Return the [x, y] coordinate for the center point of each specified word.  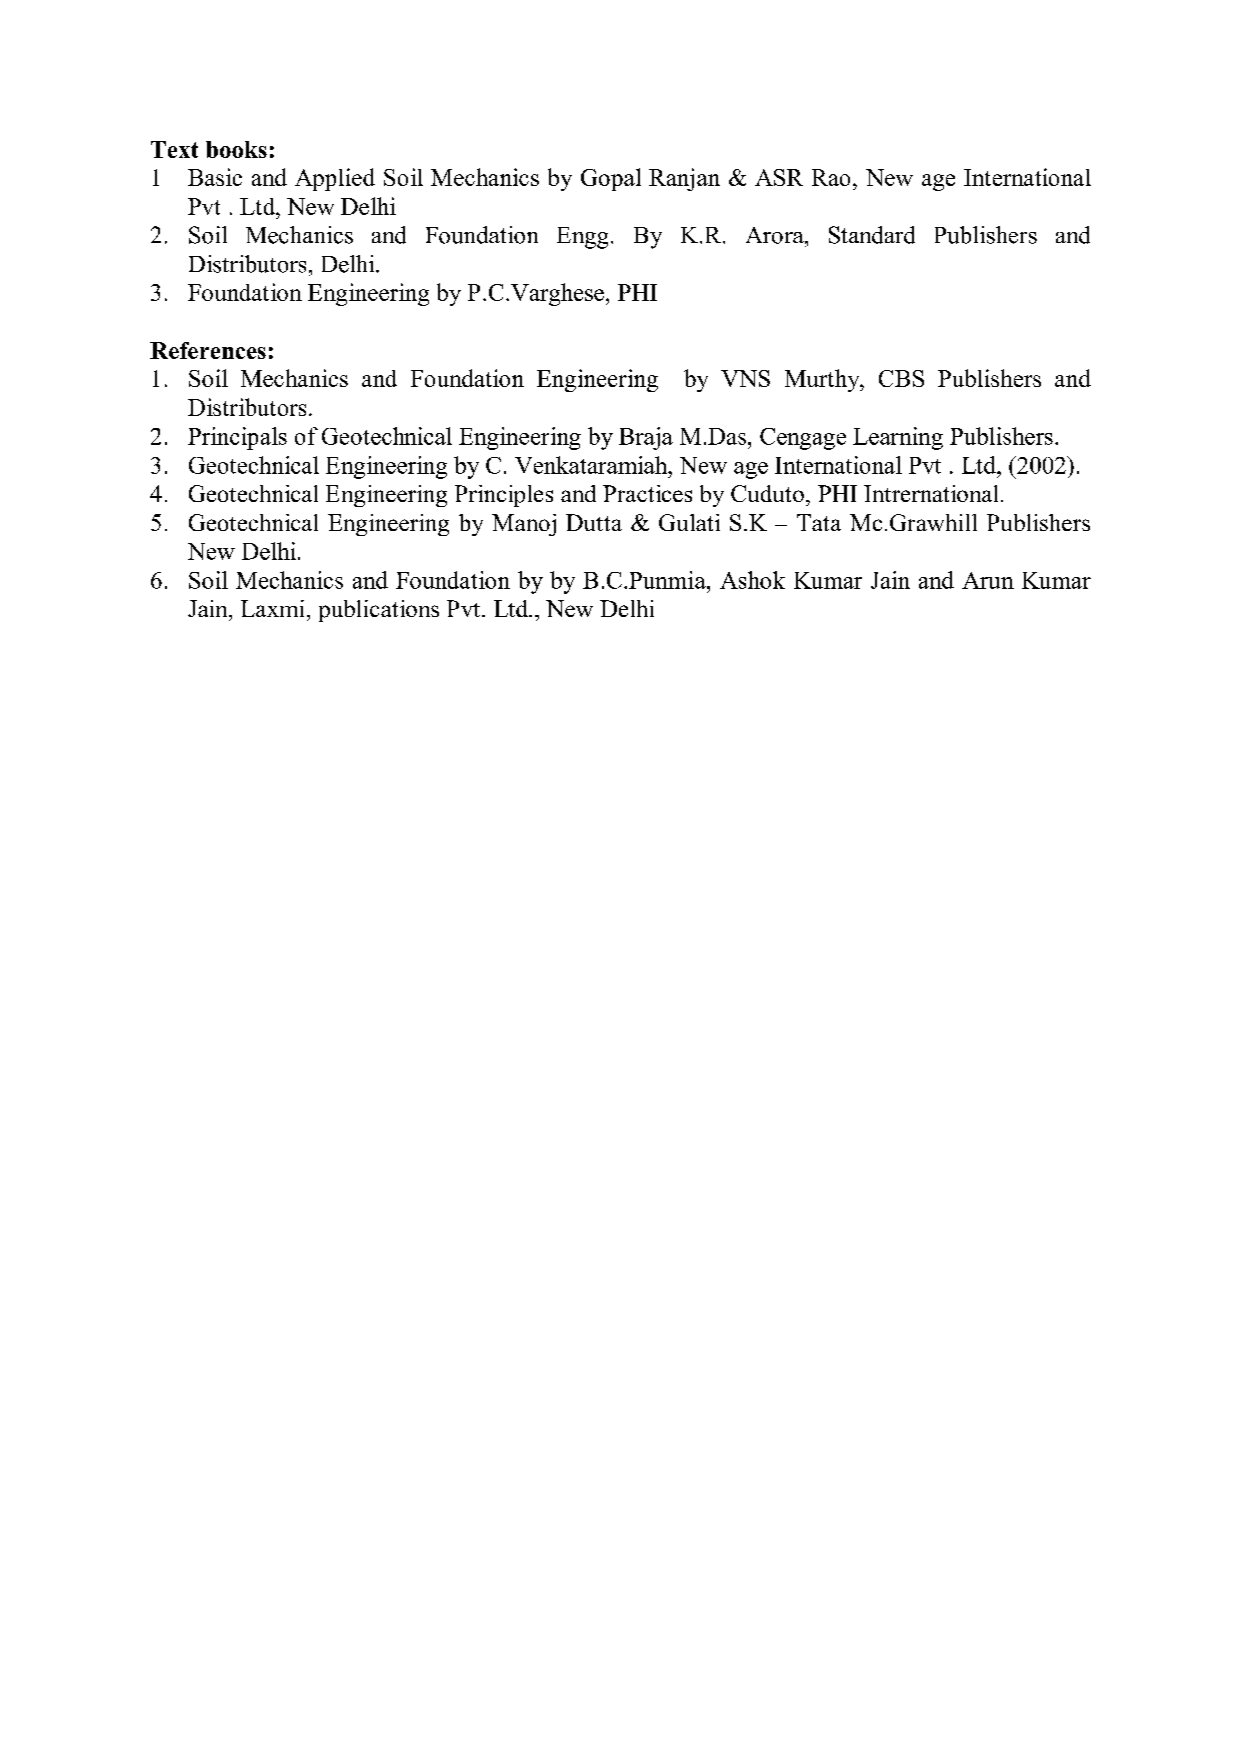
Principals [237, 438]
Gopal [611, 179]
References [208, 350]
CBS [901, 378]
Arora [776, 235]
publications [379, 611]
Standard [872, 235]
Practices [647, 493]
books [236, 149]
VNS [745, 378]
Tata [819, 522]
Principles [504, 496]
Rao [831, 177]
